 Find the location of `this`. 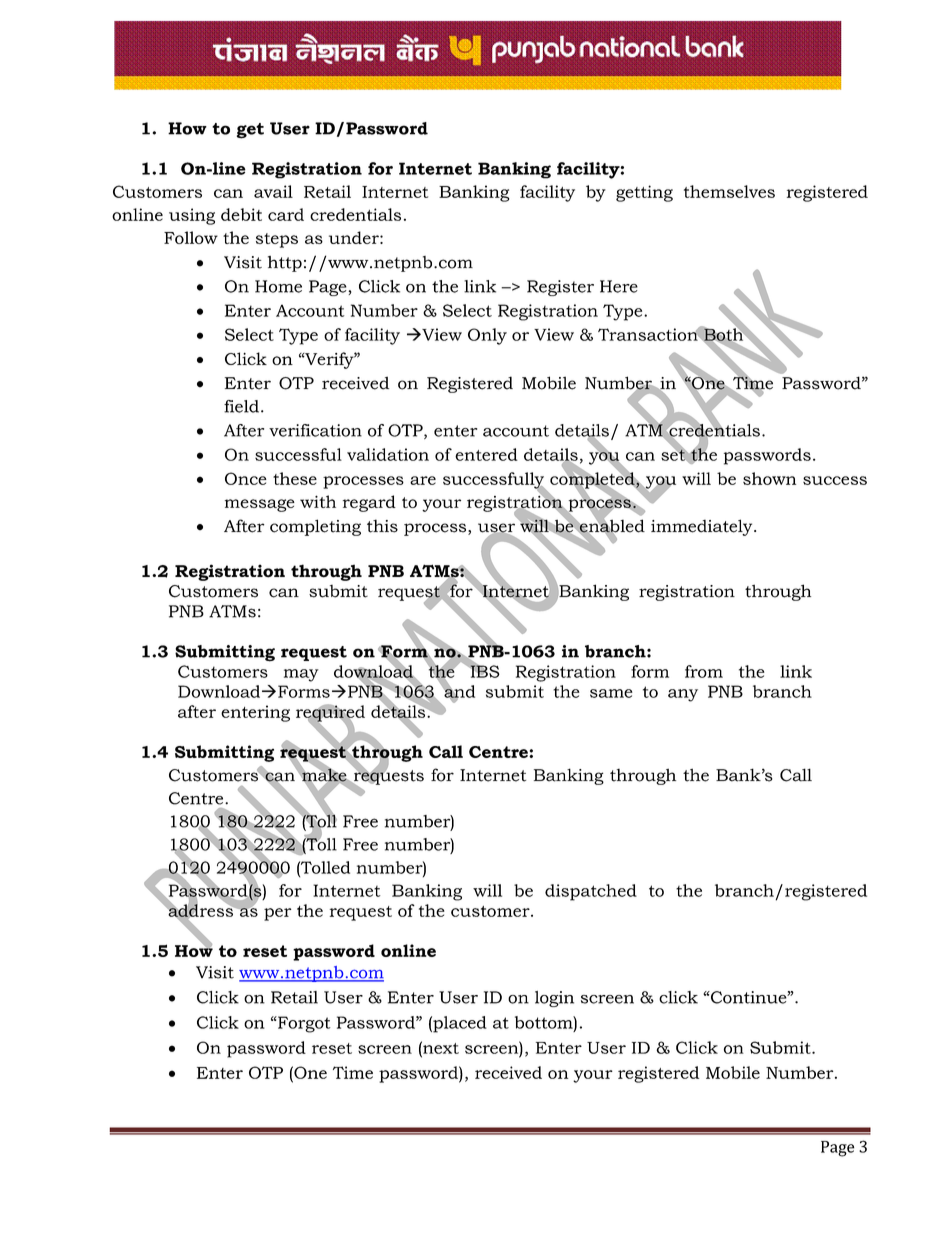

this is located at coordinates (382, 526).
